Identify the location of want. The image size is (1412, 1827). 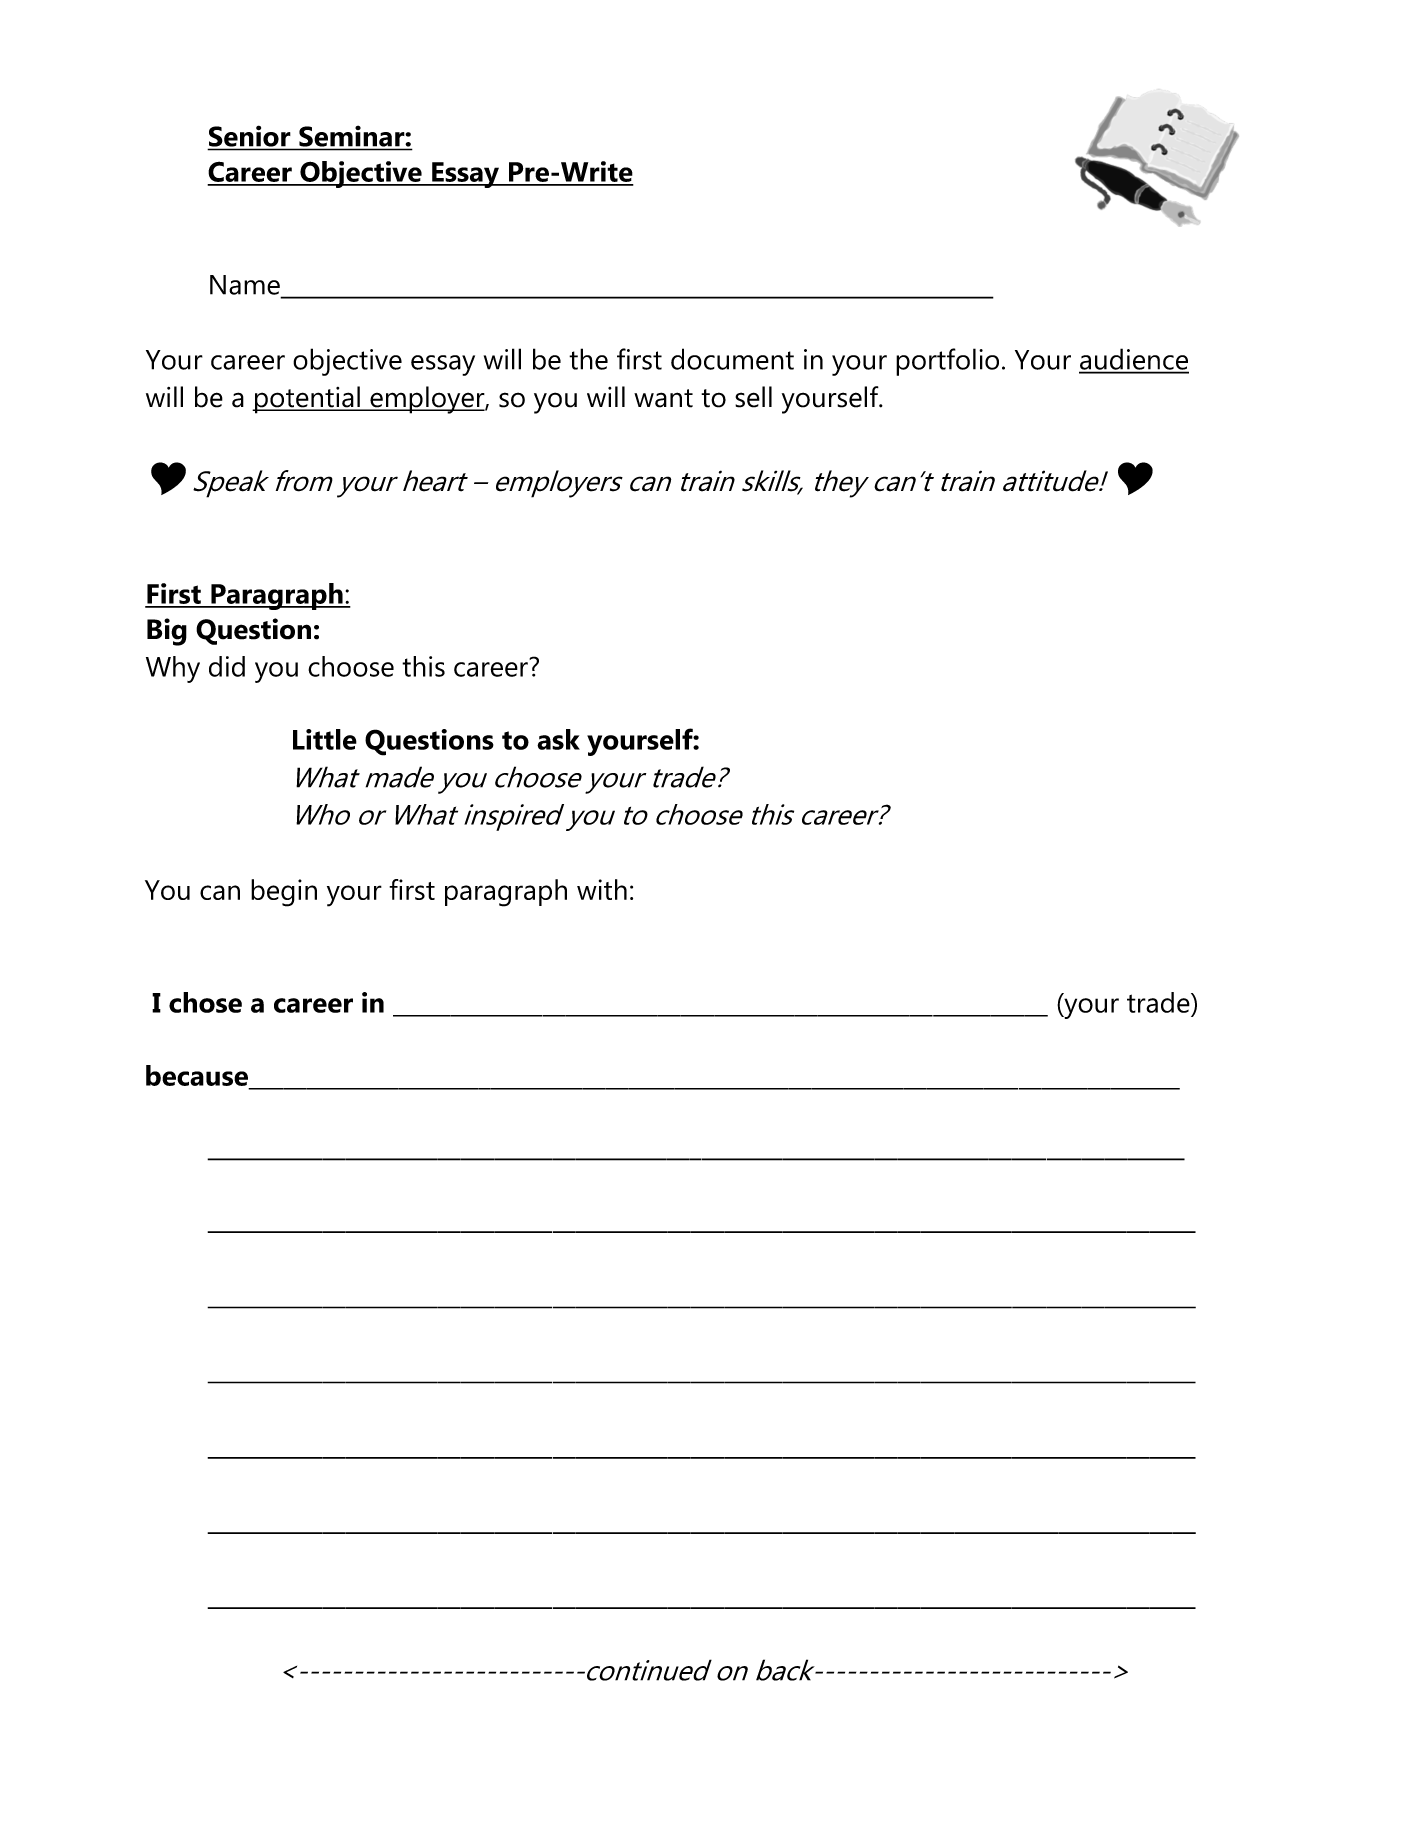
(663, 398).
